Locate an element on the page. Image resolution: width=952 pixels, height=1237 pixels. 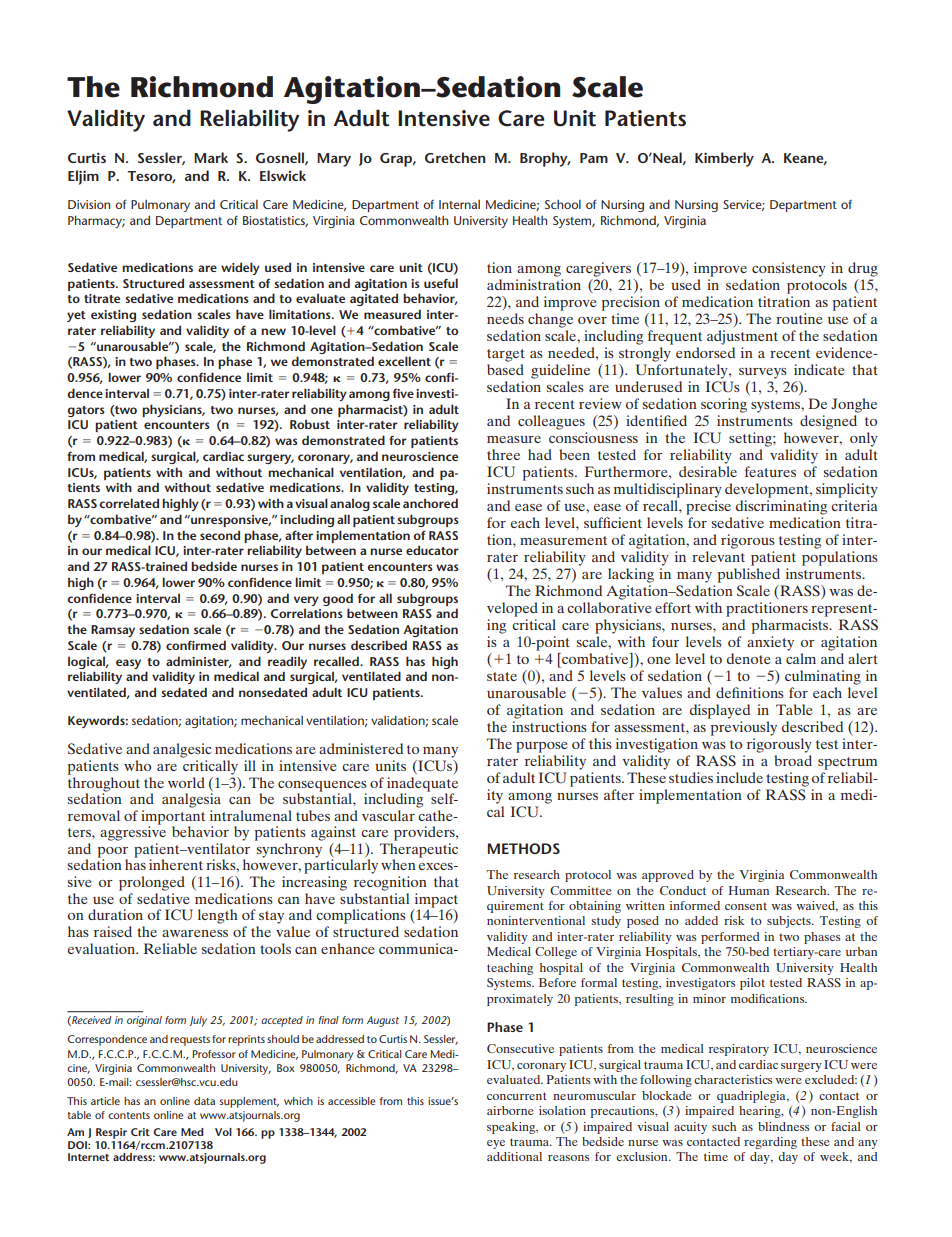
Kimberly is located at coordinates (724, 159).
